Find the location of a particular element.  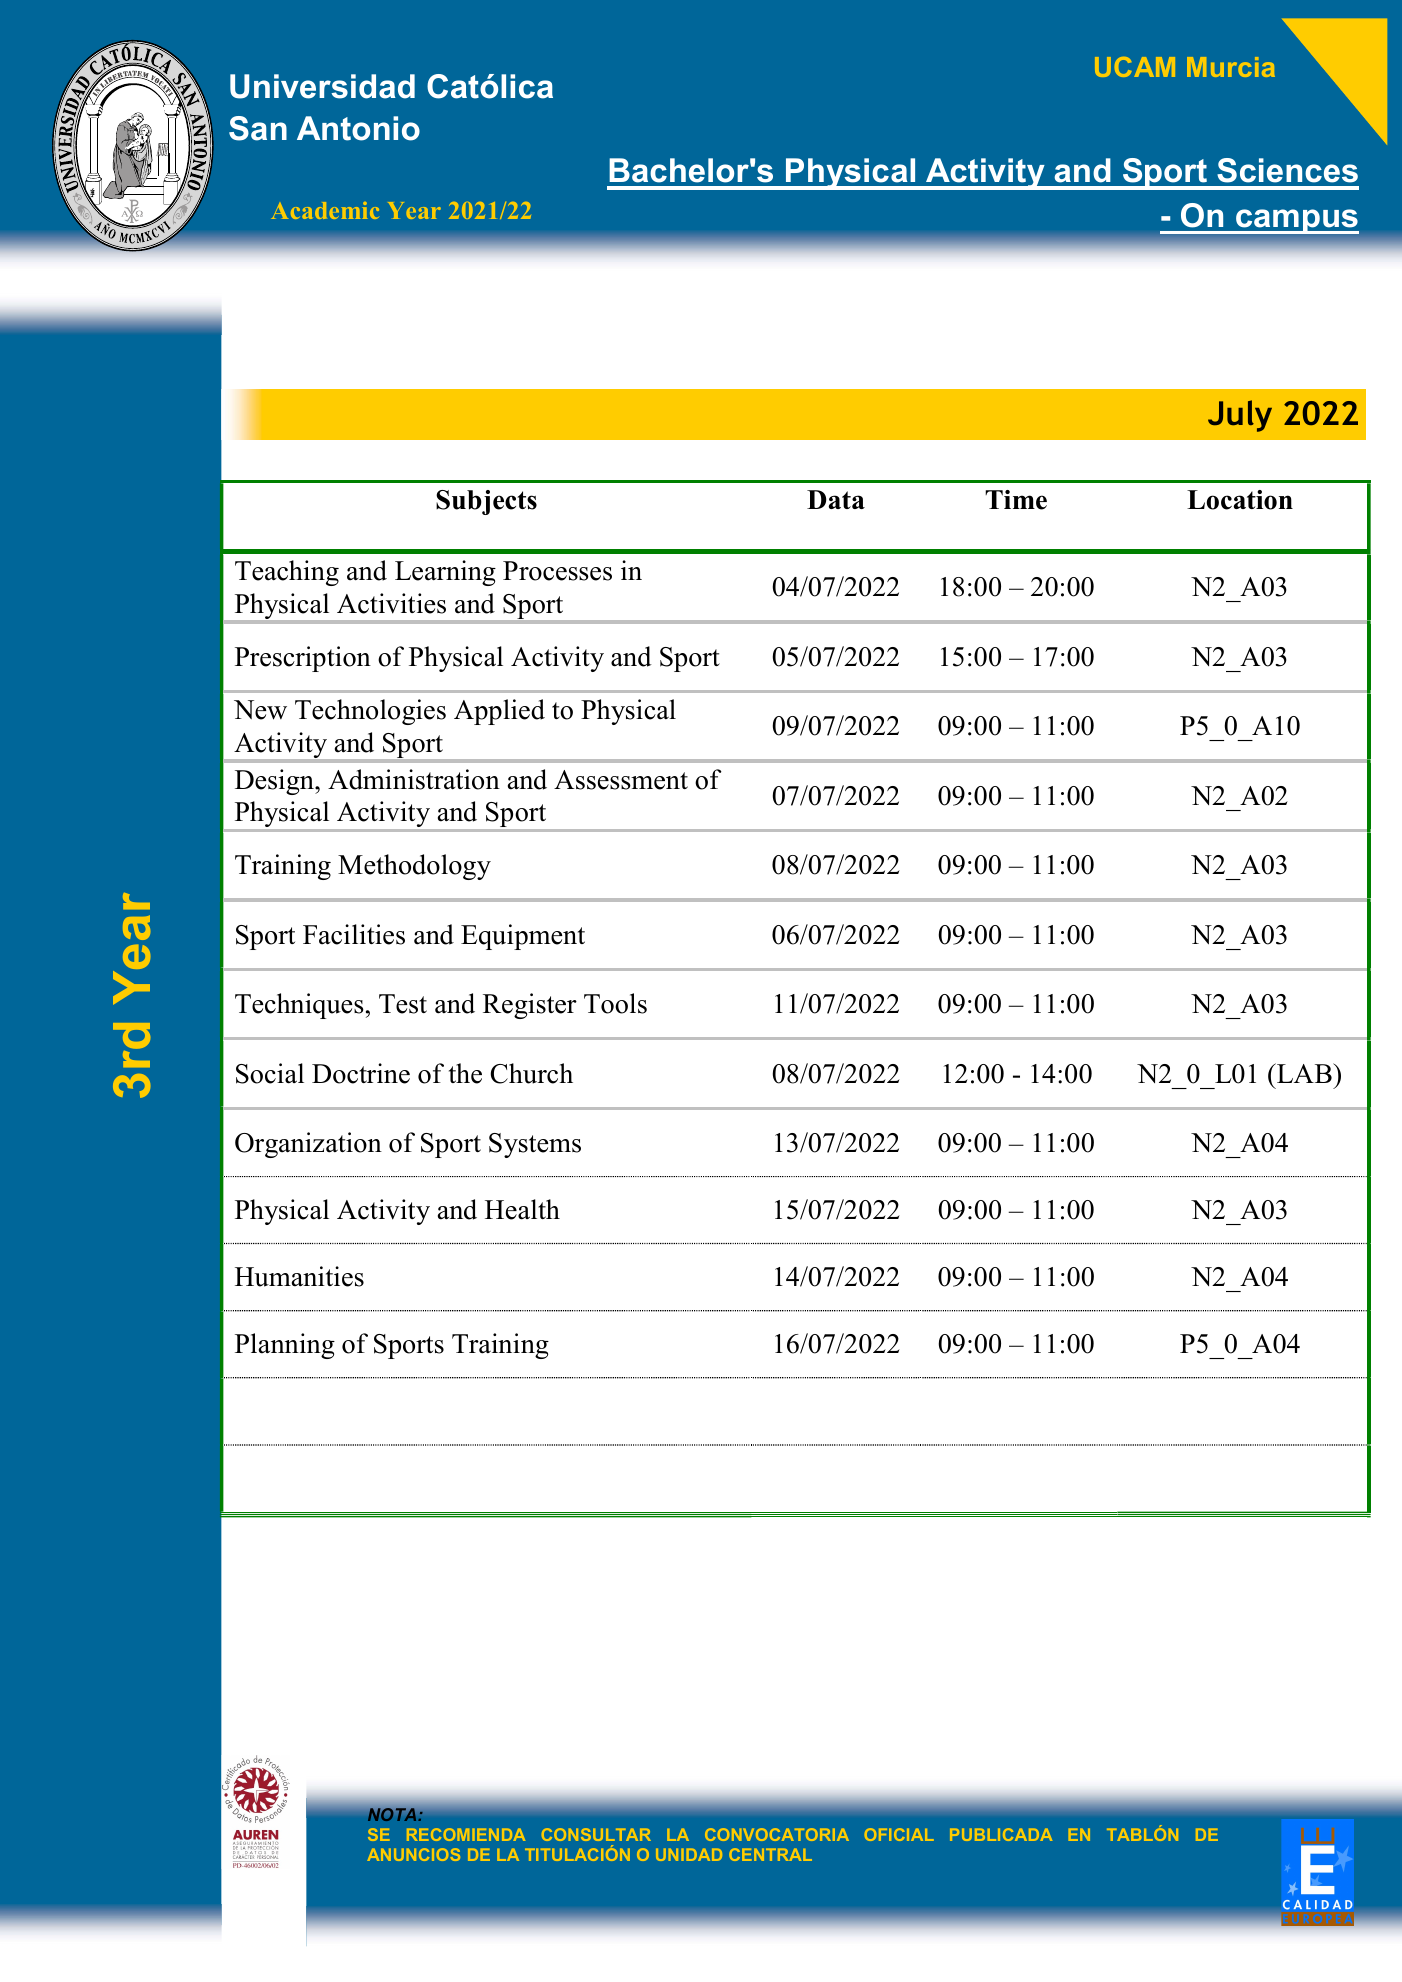

campus is located at coordinates (1296, 221).
